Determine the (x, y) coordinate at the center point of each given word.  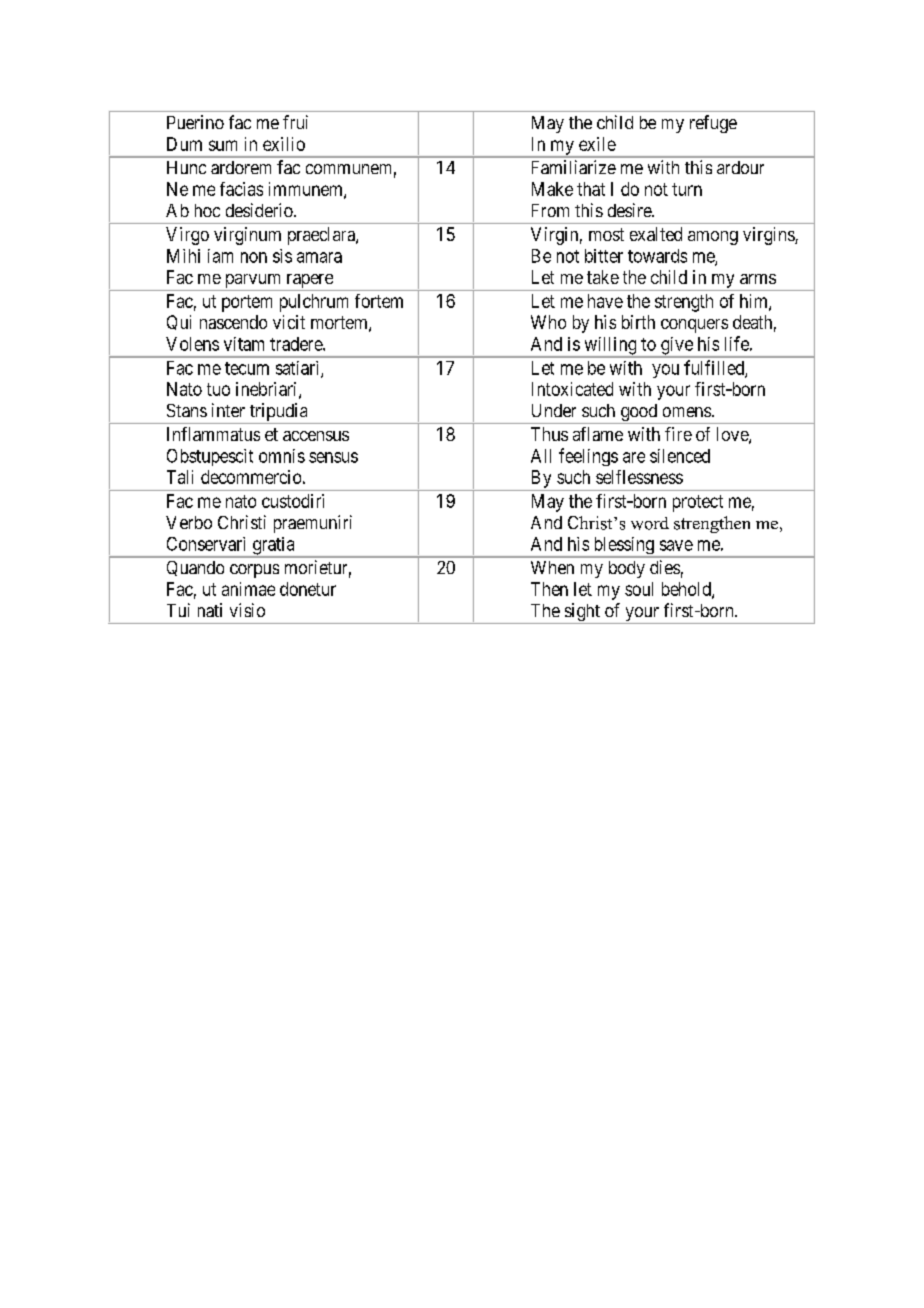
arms (758, 279)
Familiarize (574, 167)
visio (247, 610)
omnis (282, 456)
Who (548, 322)
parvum (253, 281)
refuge (713, 124)
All (541, 456)
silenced (680, 456)
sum (223, 145)
